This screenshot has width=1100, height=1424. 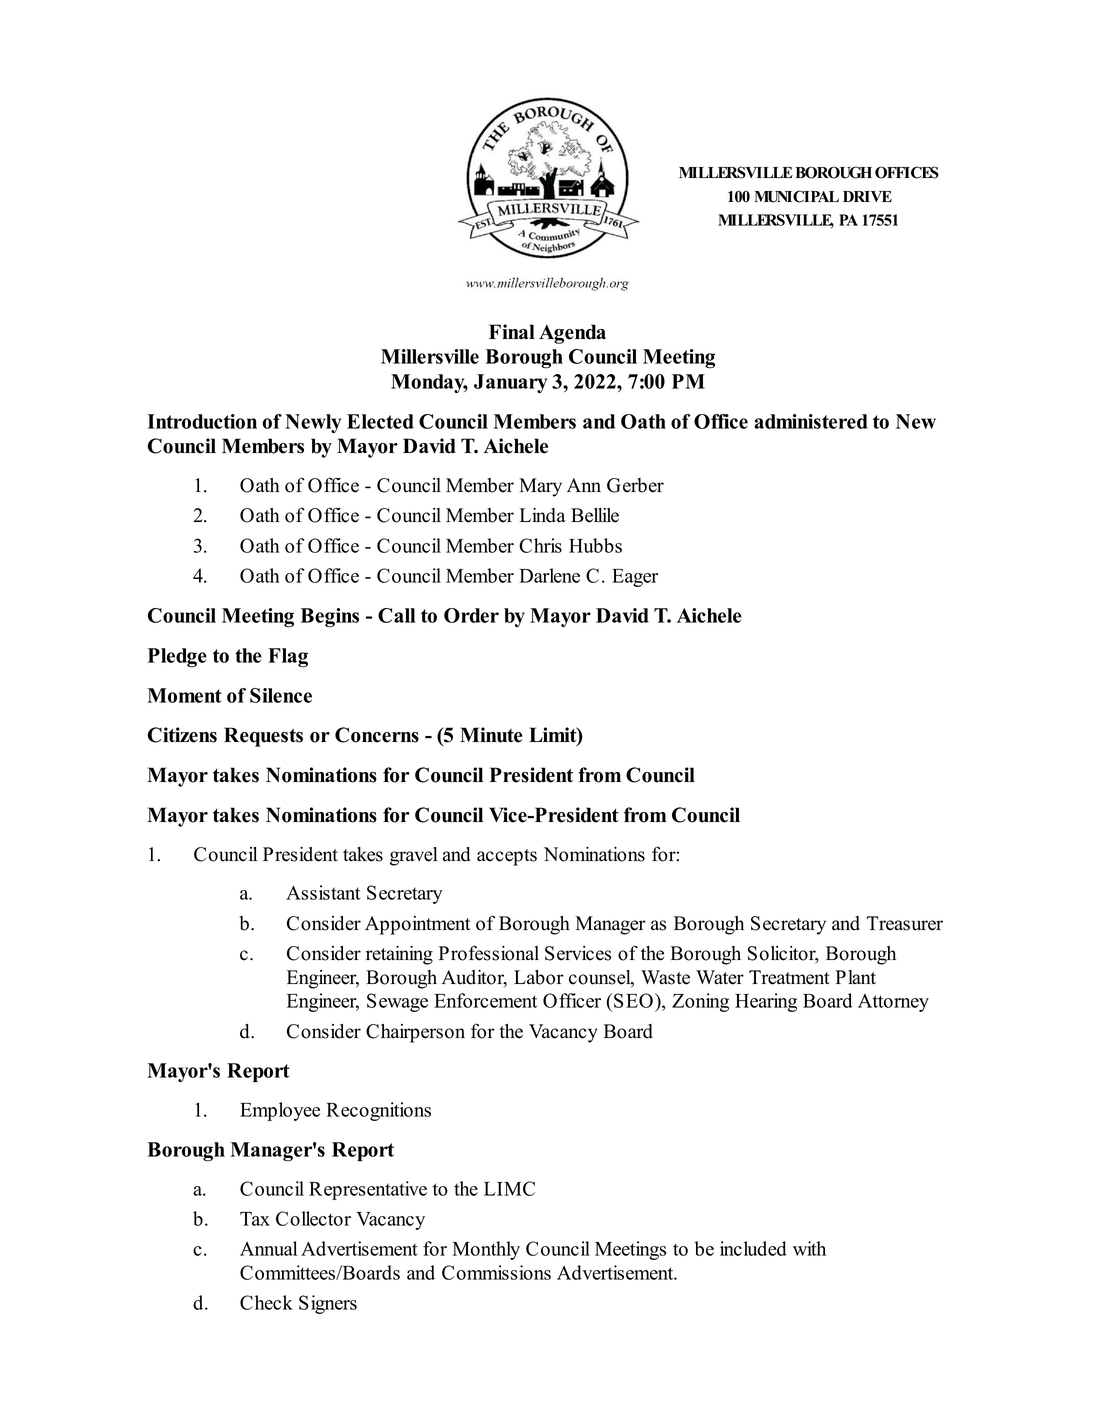 What do you see at coordinates (263, 737) in the screenshot?
I see `Requests` at bounding box center [263, 737].
